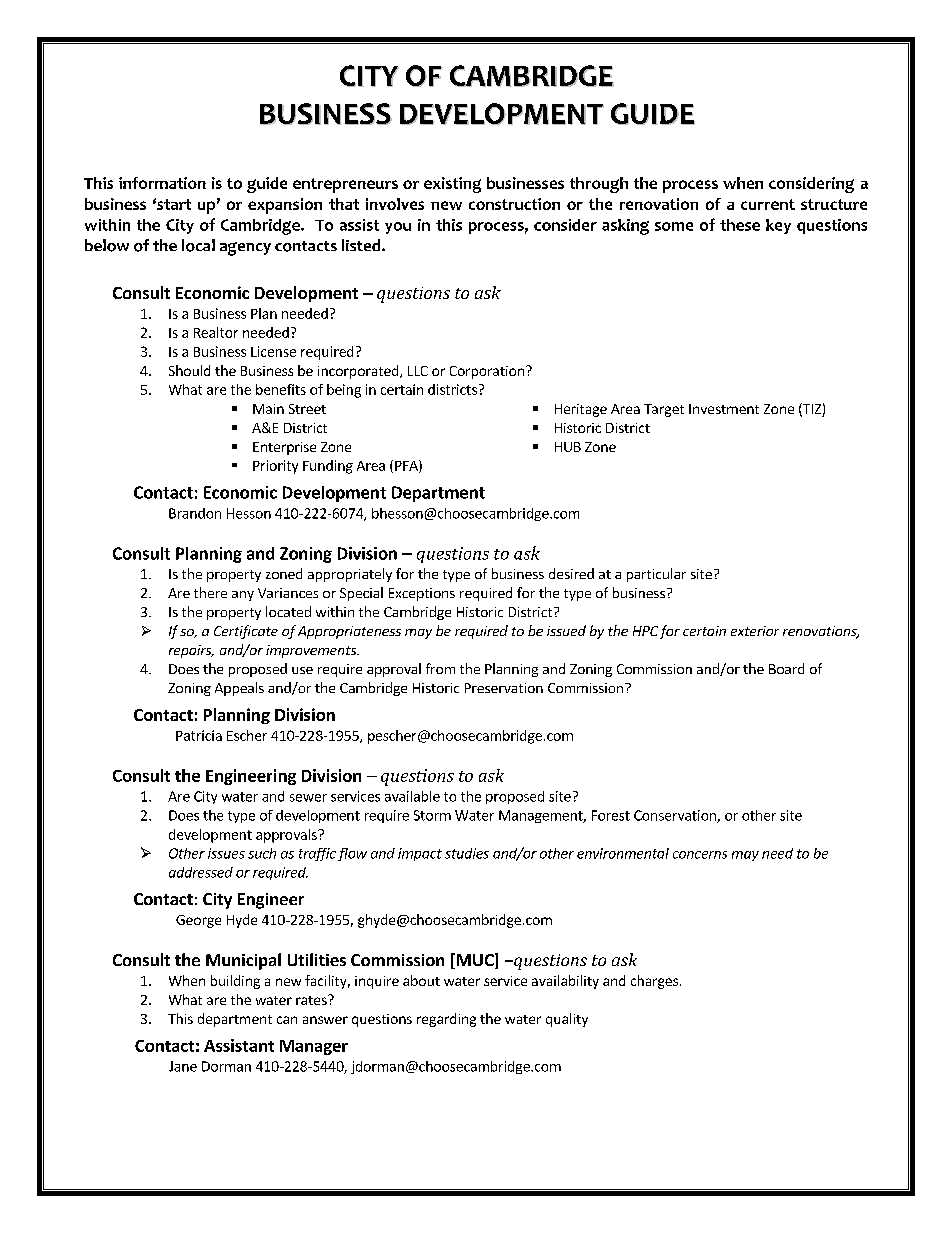 This image has height=1233, width=952. What do you see at coordinates (162, 183) in the image?
I see `information` at bounding box center [162, 183].
